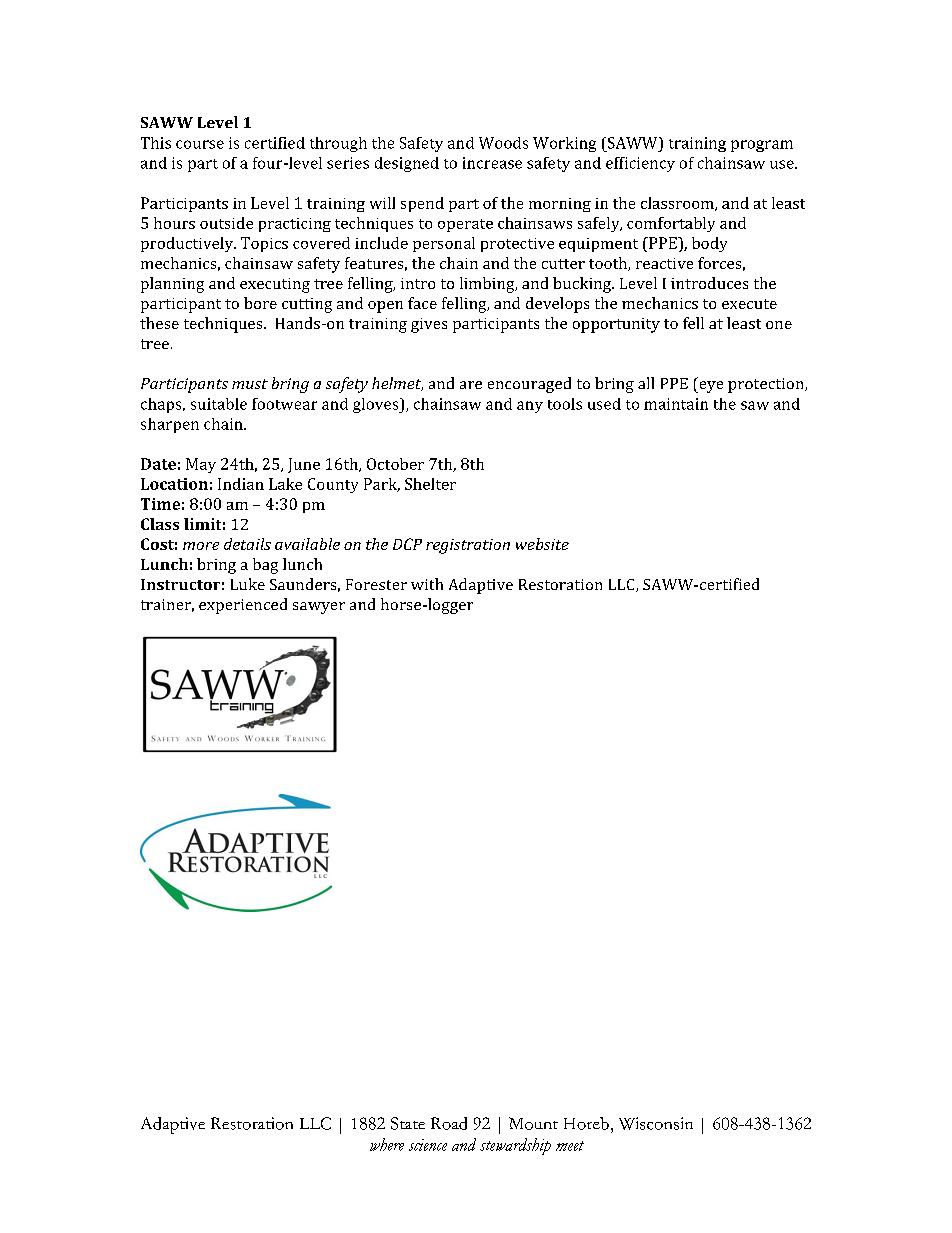 This screenshot has width=952, height=1233. Describe the element at coordinates (387, 1144) in the screenshot. I see `where` at that location.
